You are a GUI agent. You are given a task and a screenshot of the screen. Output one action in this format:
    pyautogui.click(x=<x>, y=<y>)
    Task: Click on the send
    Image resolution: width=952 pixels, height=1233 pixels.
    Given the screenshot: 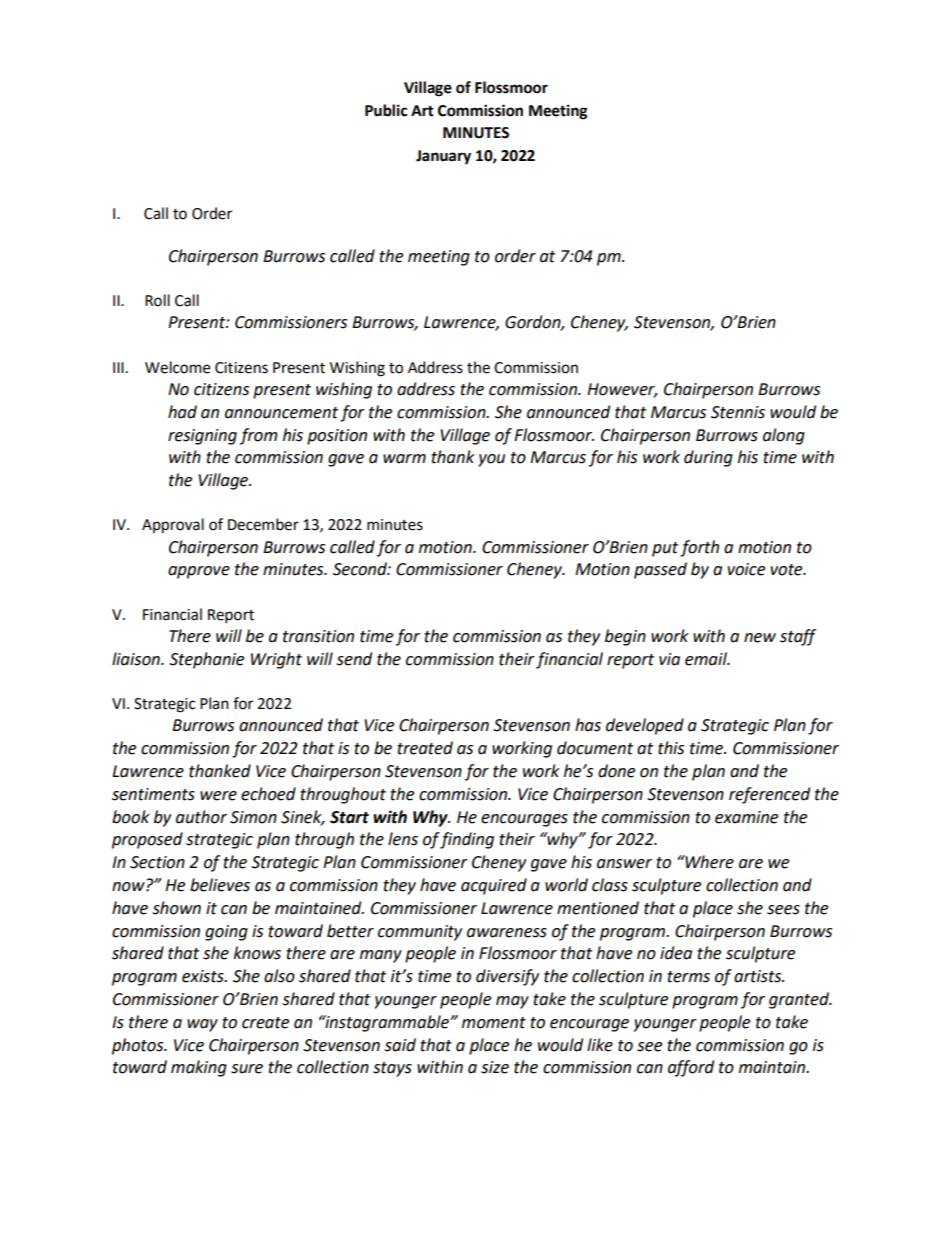 What is the action you would take?
    pyautogui.click(x=354, y=659)
